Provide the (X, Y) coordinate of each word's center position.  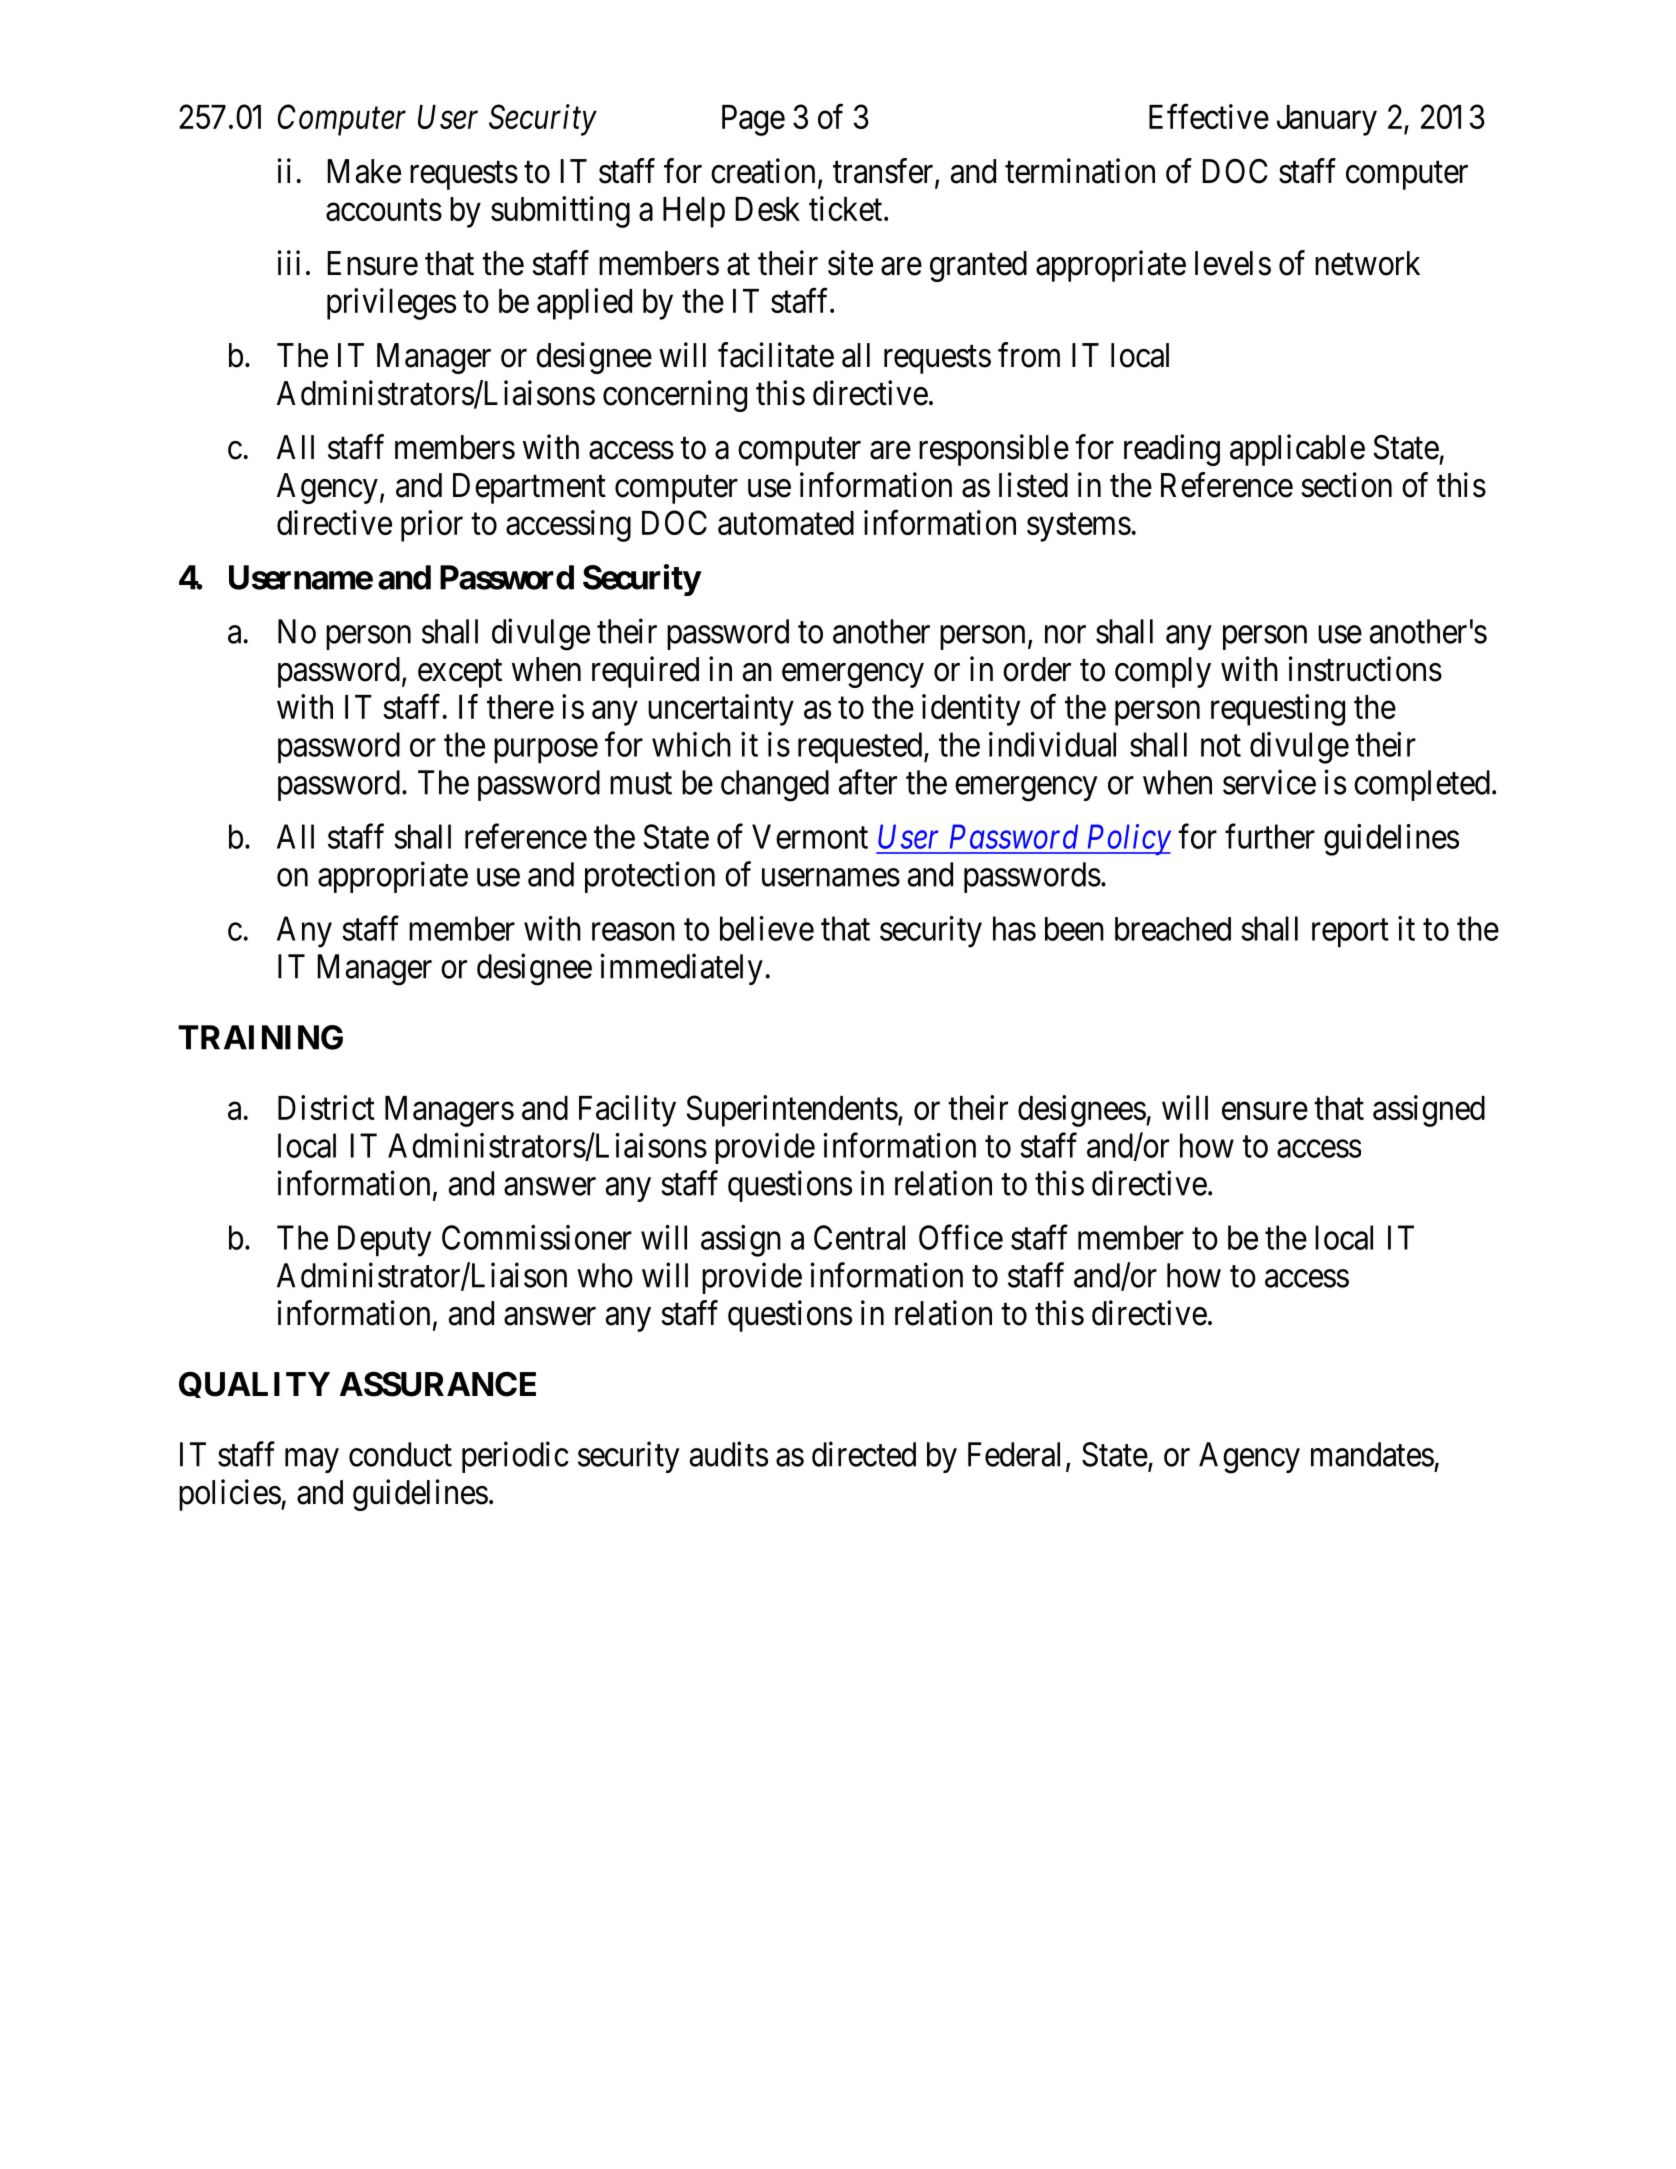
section (1347, 485)
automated (786, 523)
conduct (400, 1454)
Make (364, 171)
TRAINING (260, 1037)
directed (864, 1454)
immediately (682, 969)
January (1327, 120)
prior (432, 526)
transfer (884, 172)
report (1350, 933)
